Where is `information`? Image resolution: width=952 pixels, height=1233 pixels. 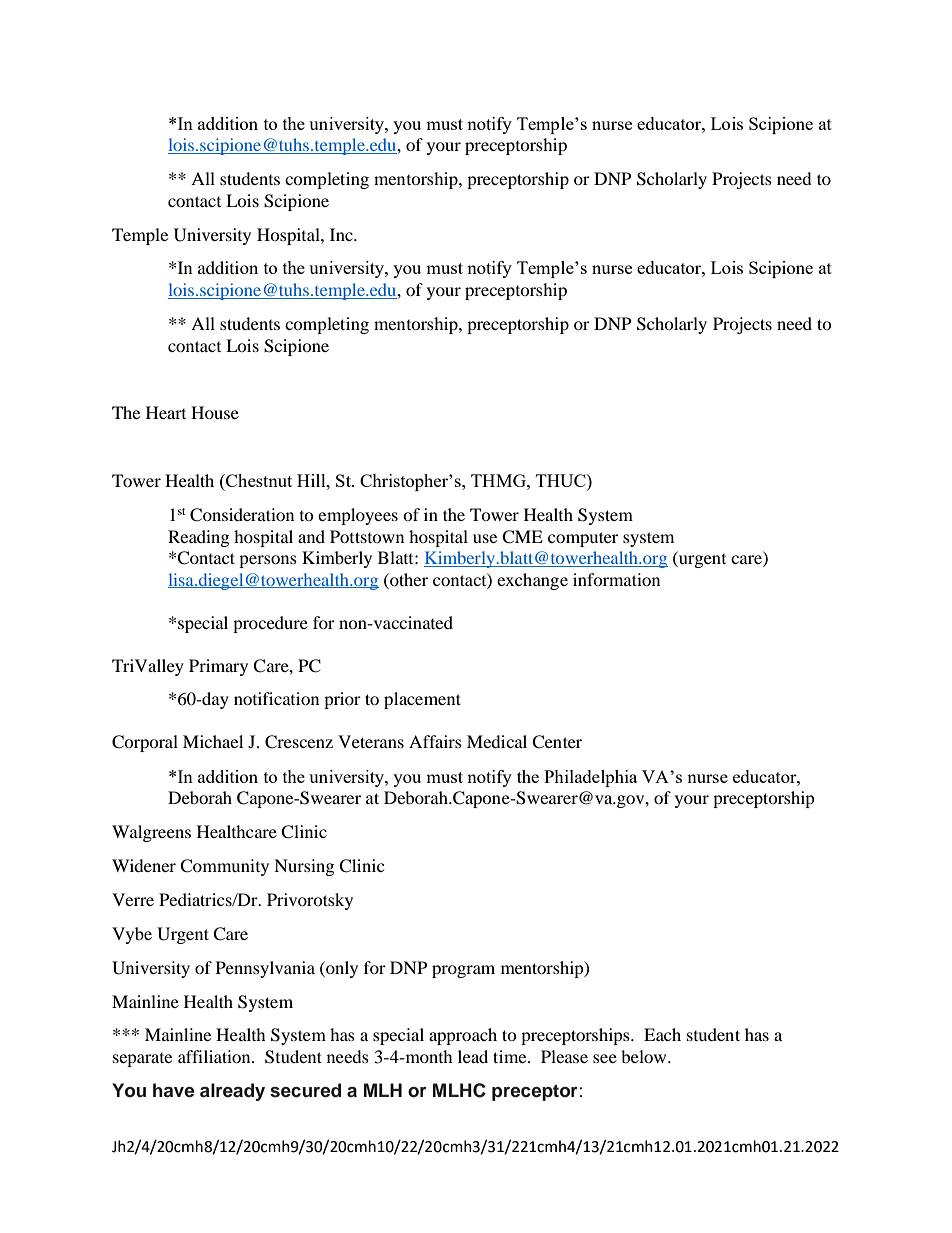
information is located at coordinates (616, 579).
